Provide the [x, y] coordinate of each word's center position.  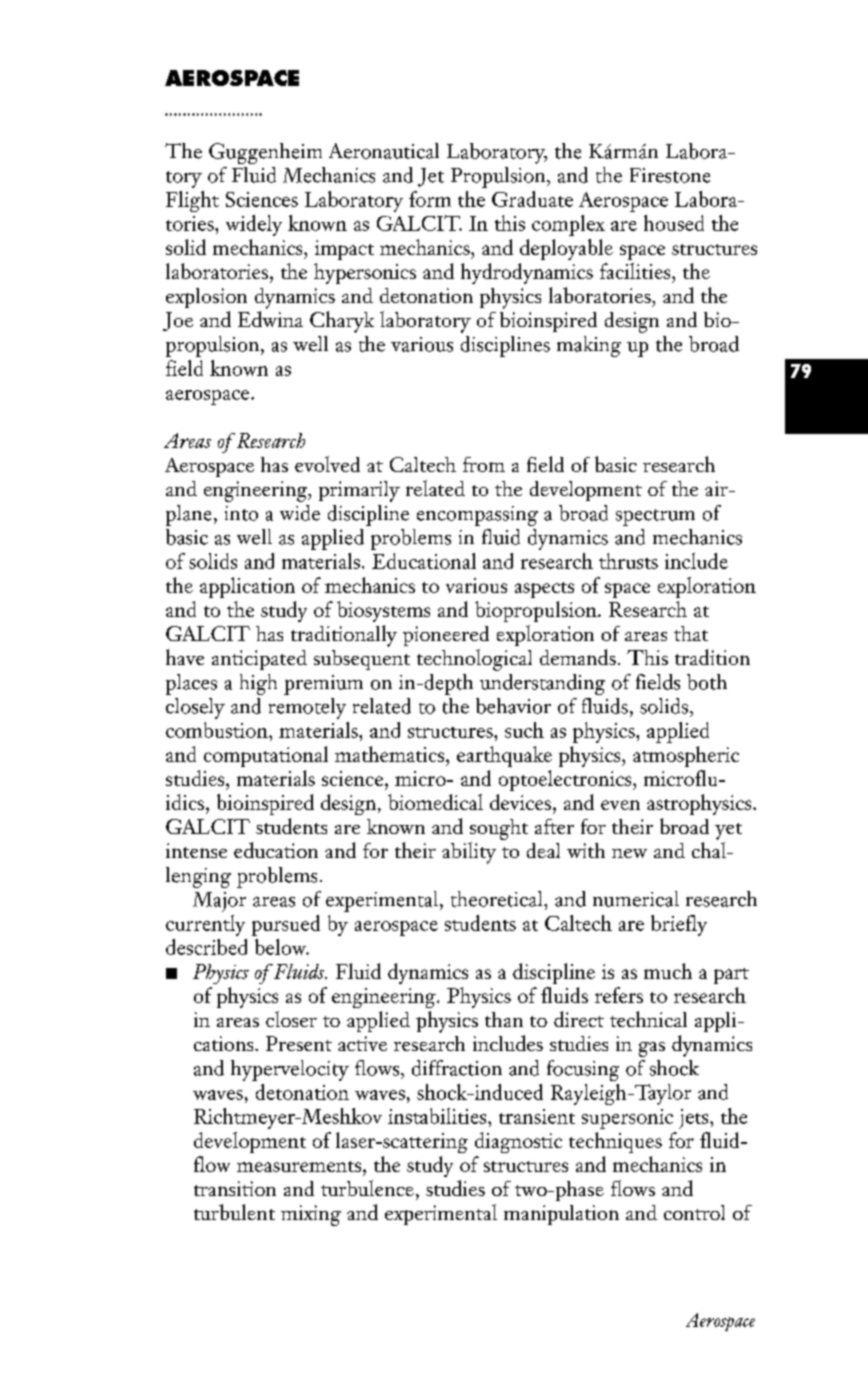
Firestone [670, 175]
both [707, 682]
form [430, 199]
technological [474, 660]
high [258, 684]
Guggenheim [265, 153]
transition [235, 1188]
